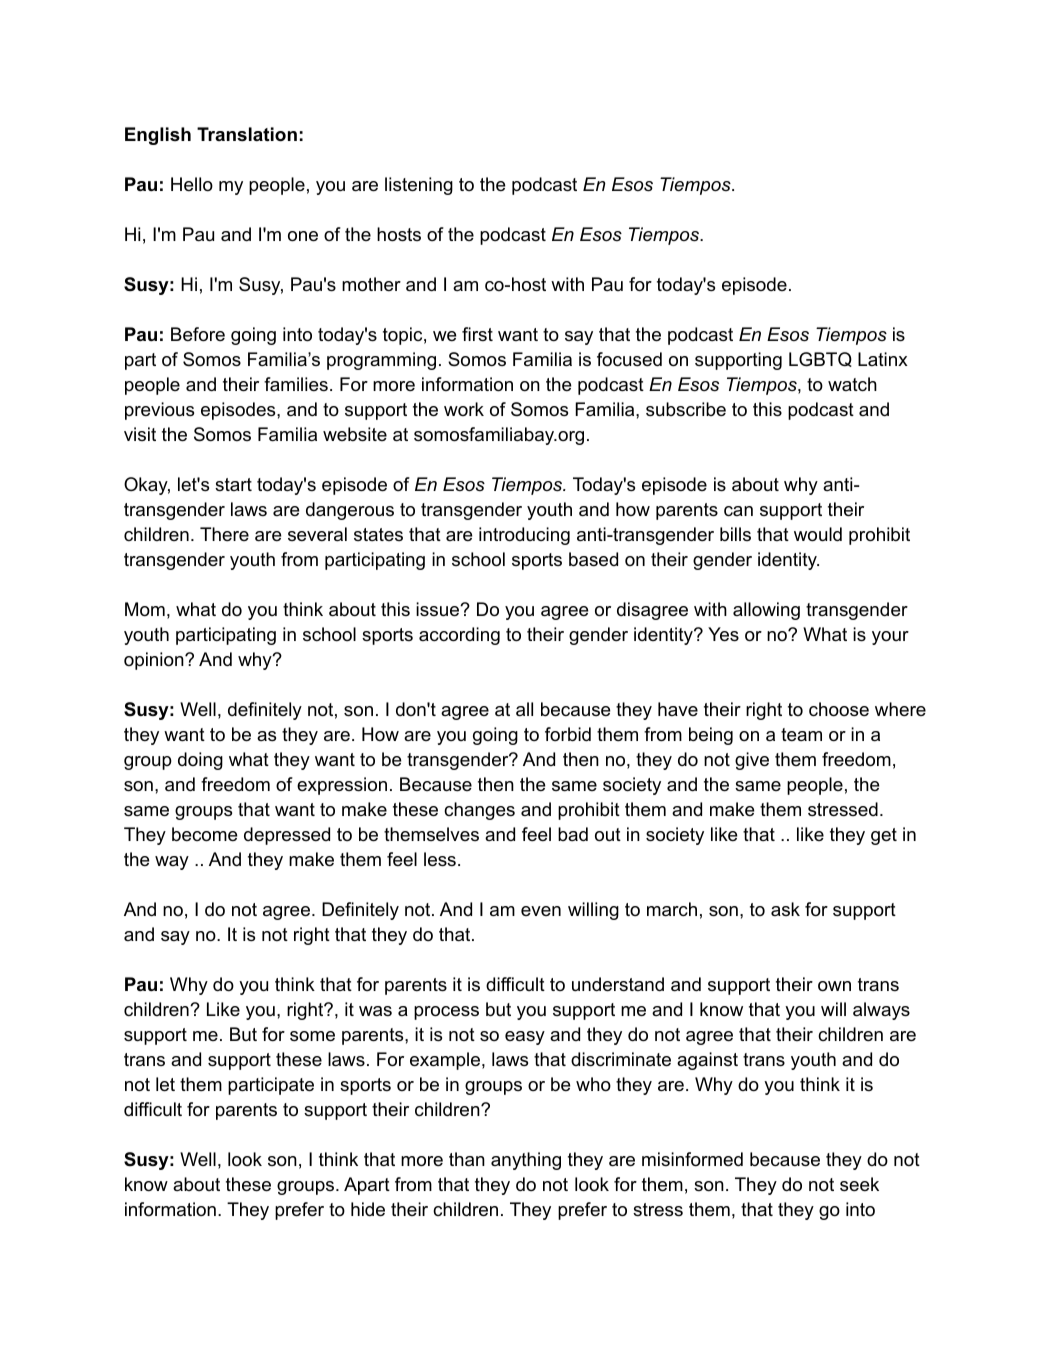 The image size is (1052, 1361). What do you see at coordinates (524, 536) in the screenshot?
I see `introducing` at bounding box center [524, 536].
